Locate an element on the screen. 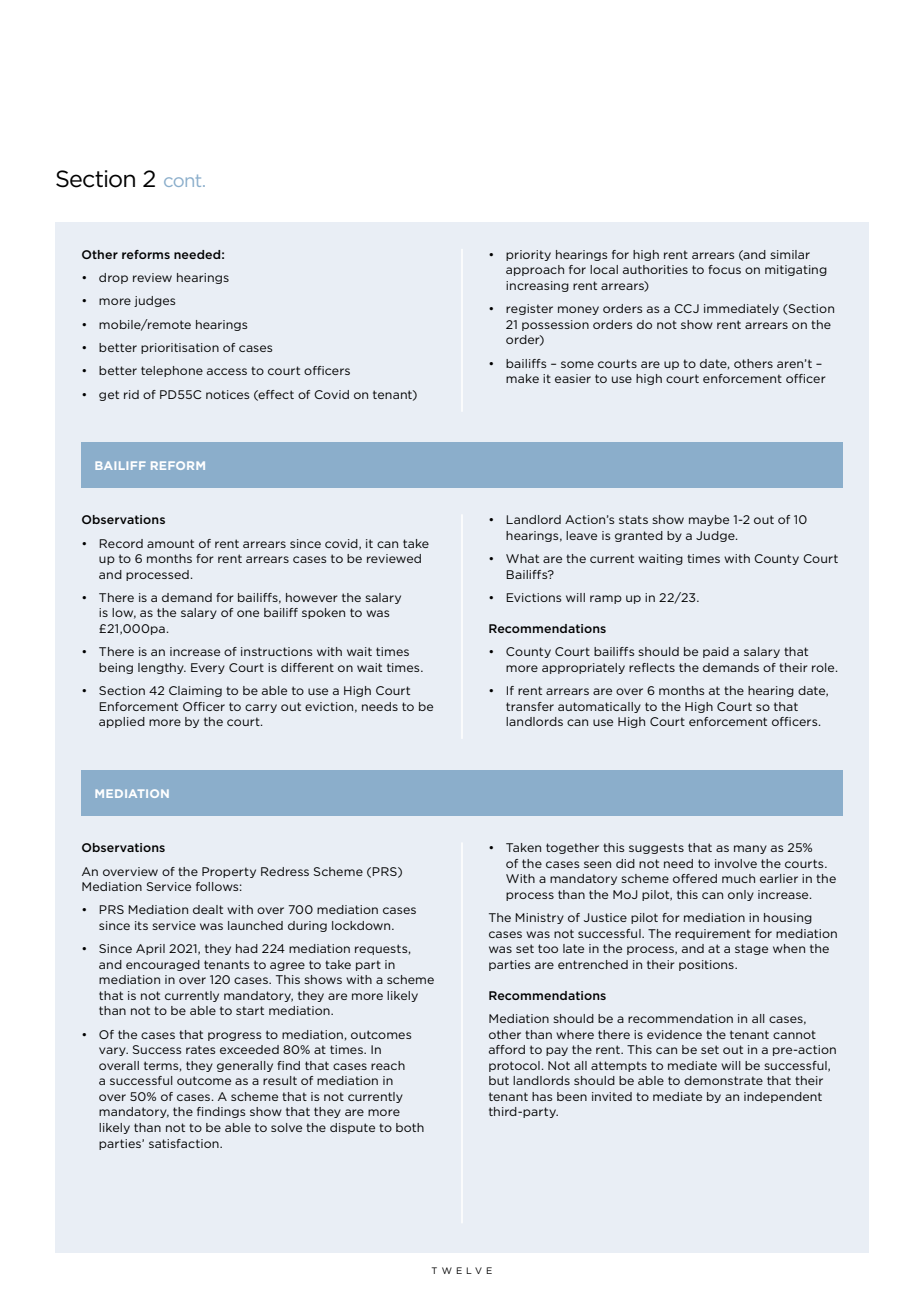  Property is located at coordinates (229, 872).
